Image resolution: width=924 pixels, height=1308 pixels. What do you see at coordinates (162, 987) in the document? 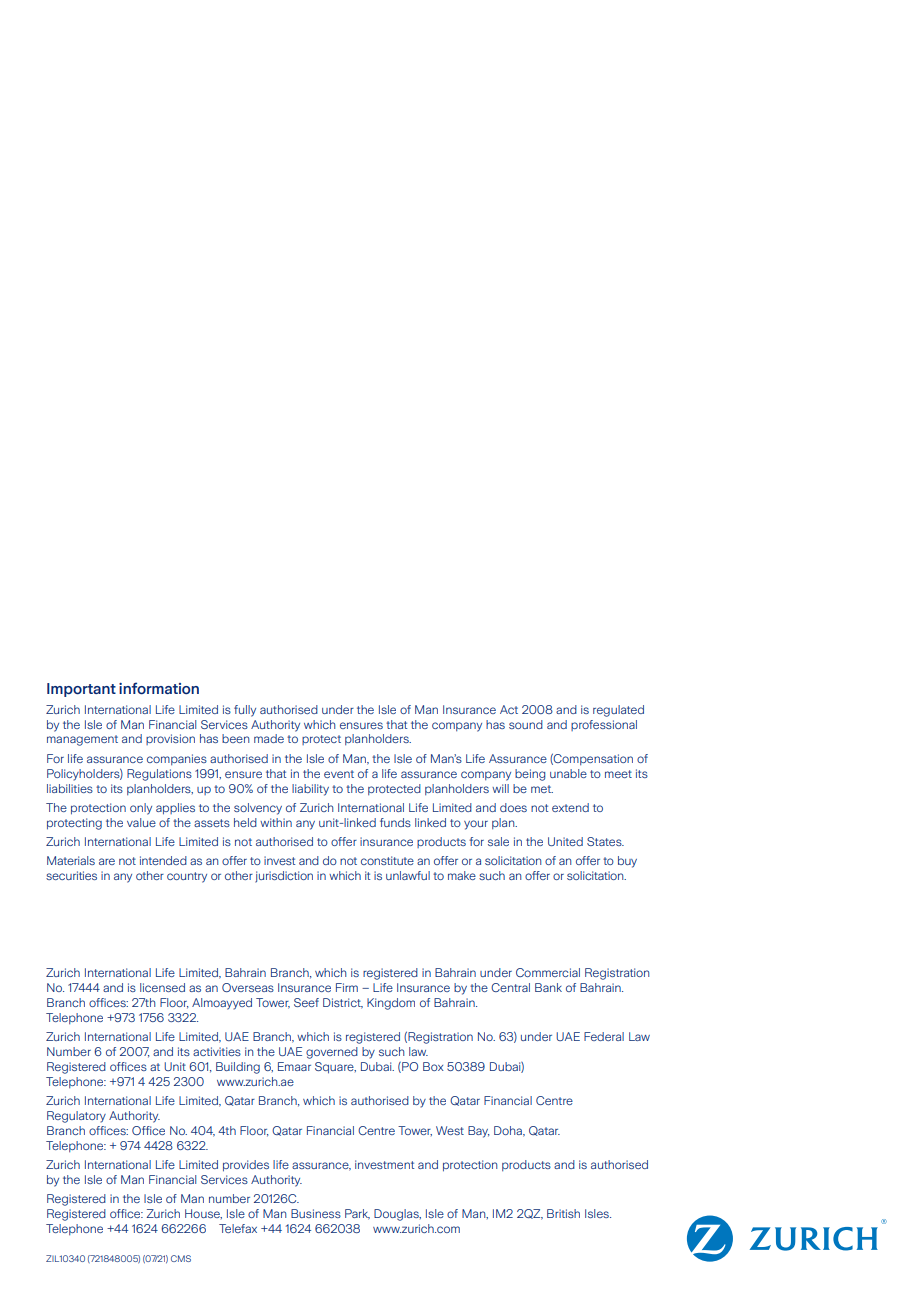
I see `licensed` at bounding box center [162, 987].
